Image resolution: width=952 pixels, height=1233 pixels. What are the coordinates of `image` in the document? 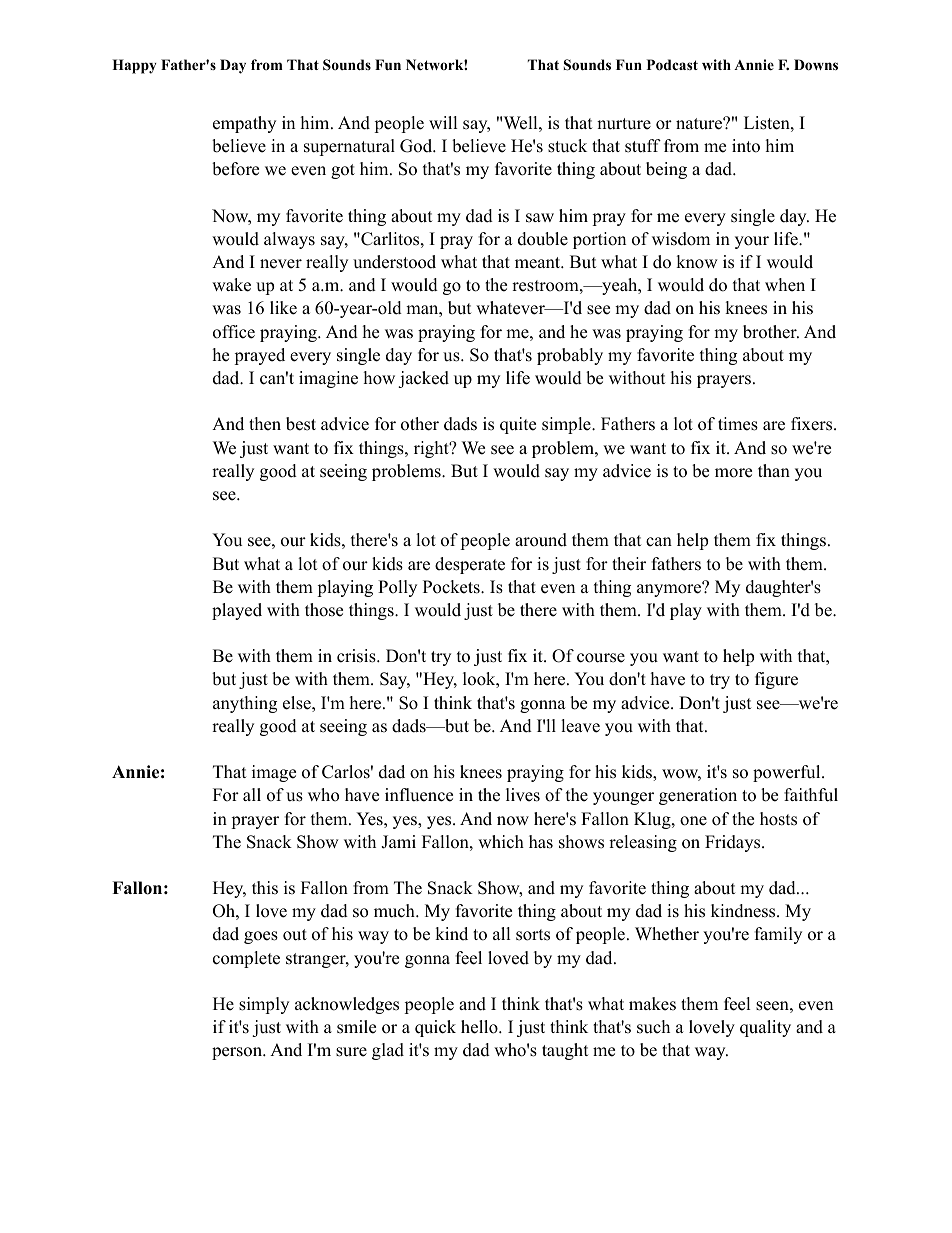 It's located at (274, 773).
